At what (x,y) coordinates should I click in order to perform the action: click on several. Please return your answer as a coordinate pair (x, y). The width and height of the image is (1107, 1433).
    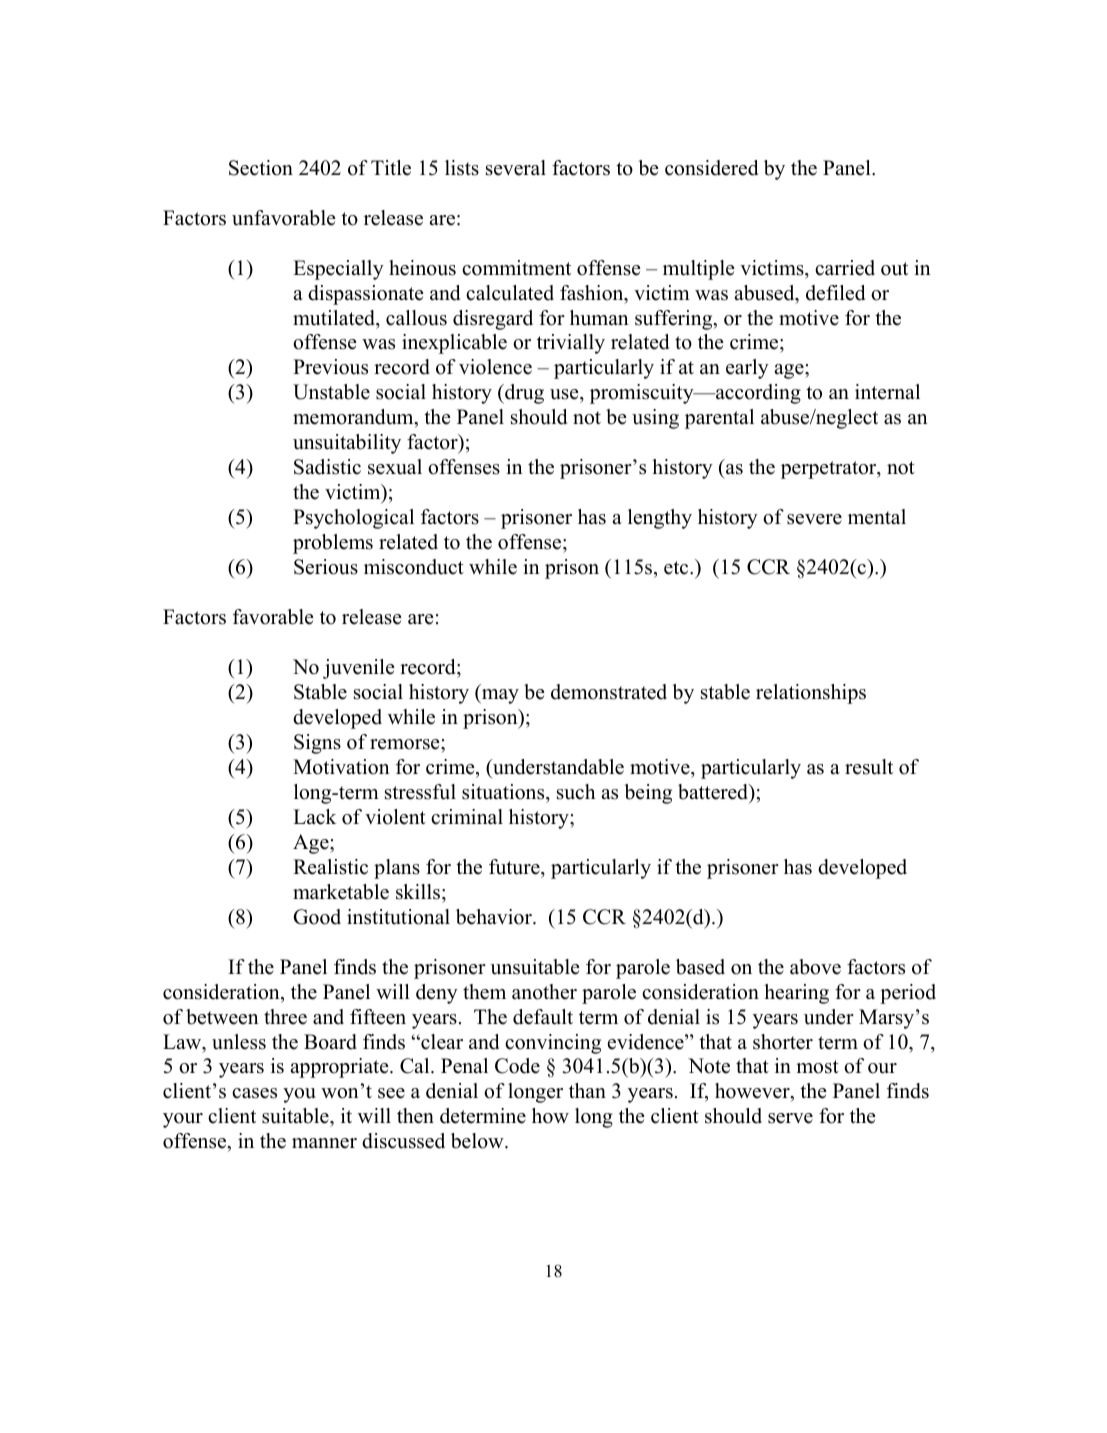
    Looking at the image, I should click on (516, 168).
